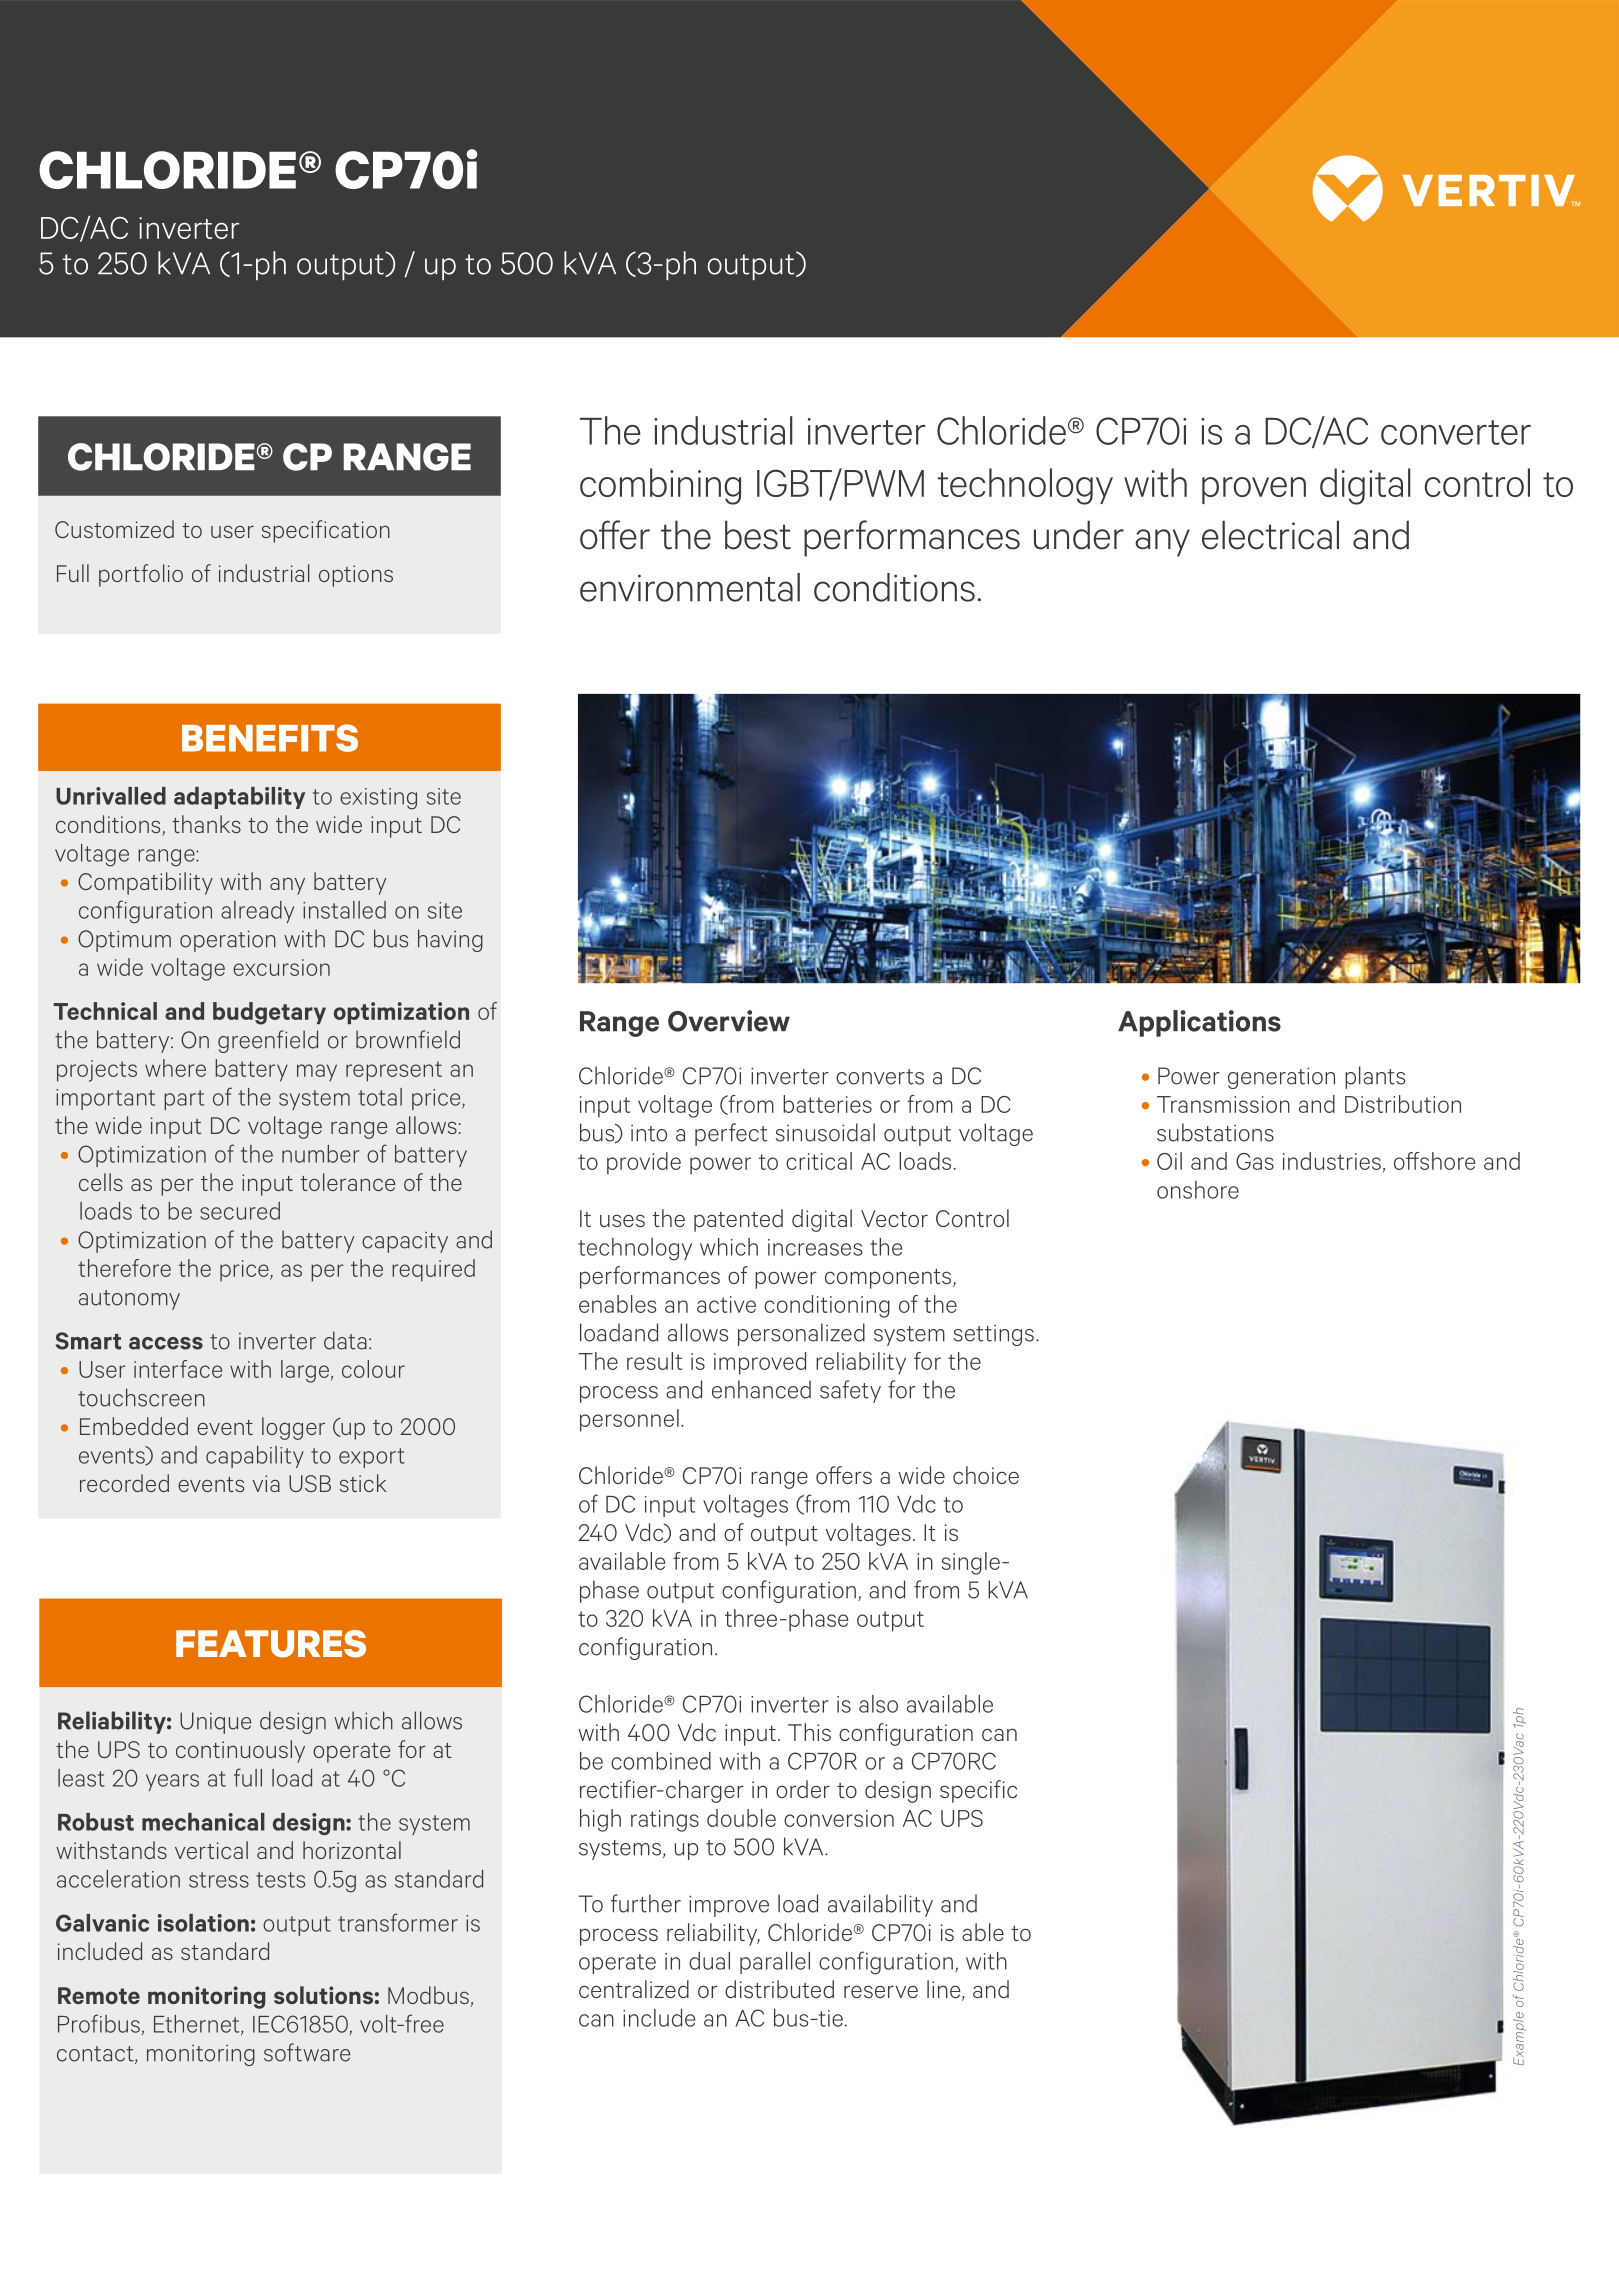 This screenshot has height=2290, width=1619. What do you see at coordinates (881, 1991) in the screenshot?
I see `reserve` at bounding box center [881, 1991].
